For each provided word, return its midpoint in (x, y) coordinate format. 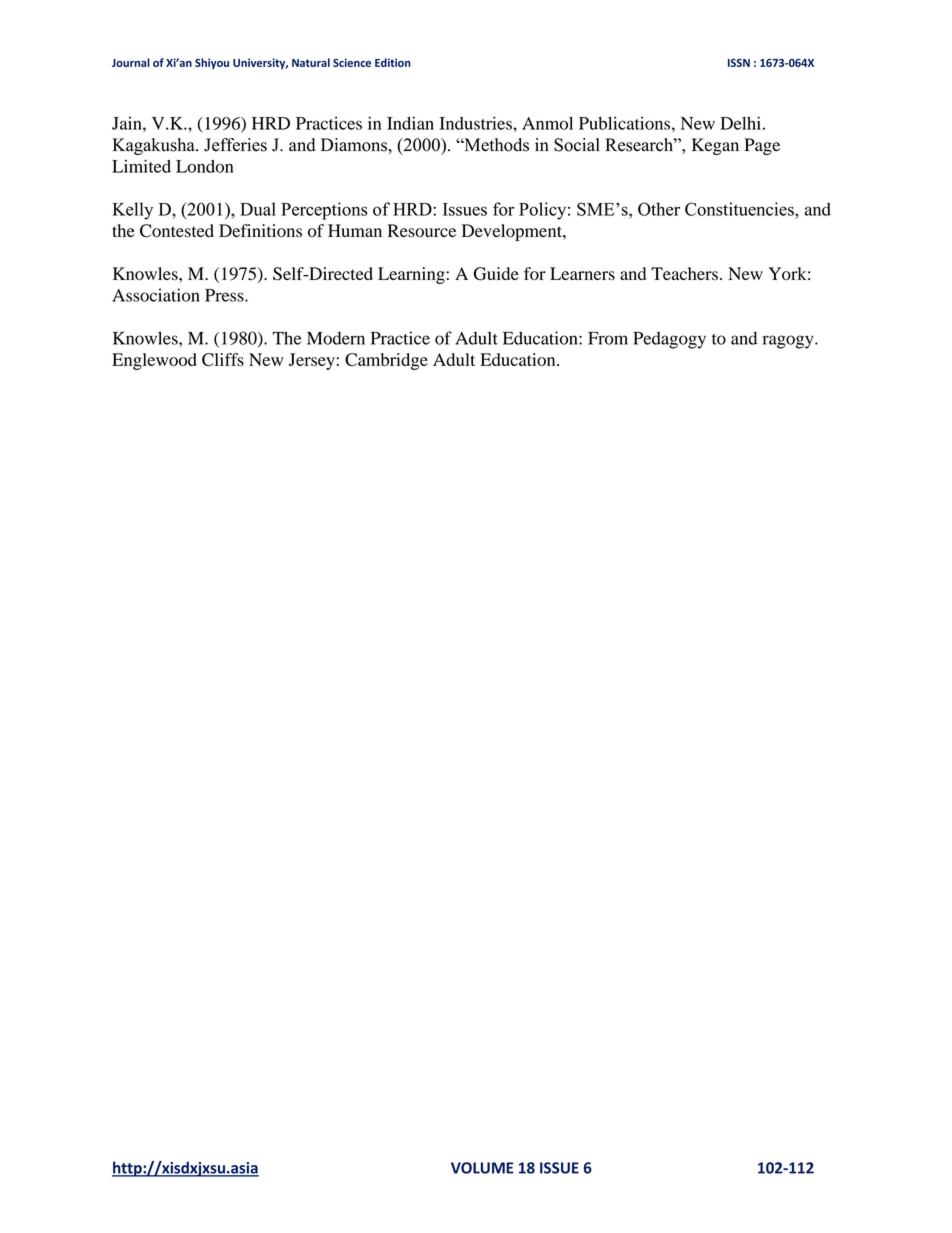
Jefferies (235, 145)
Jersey (312, 361)
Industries (477, 123)
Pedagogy (669, 340)
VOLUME (482, 1168)
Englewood (154, 361)
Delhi (740, 123)
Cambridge (386, 361)
